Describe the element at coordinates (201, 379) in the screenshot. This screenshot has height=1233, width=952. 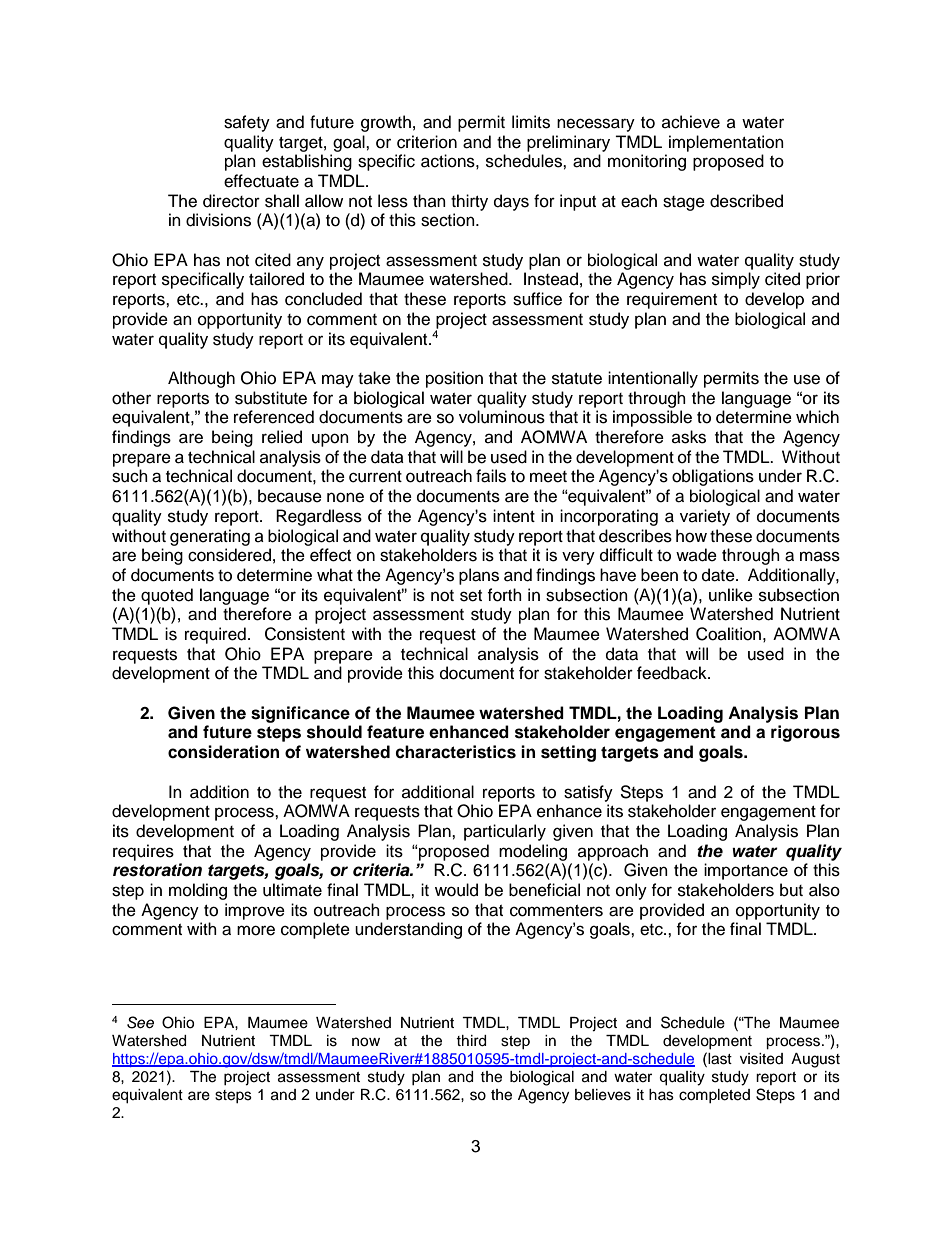
I see `Although` at that location.
